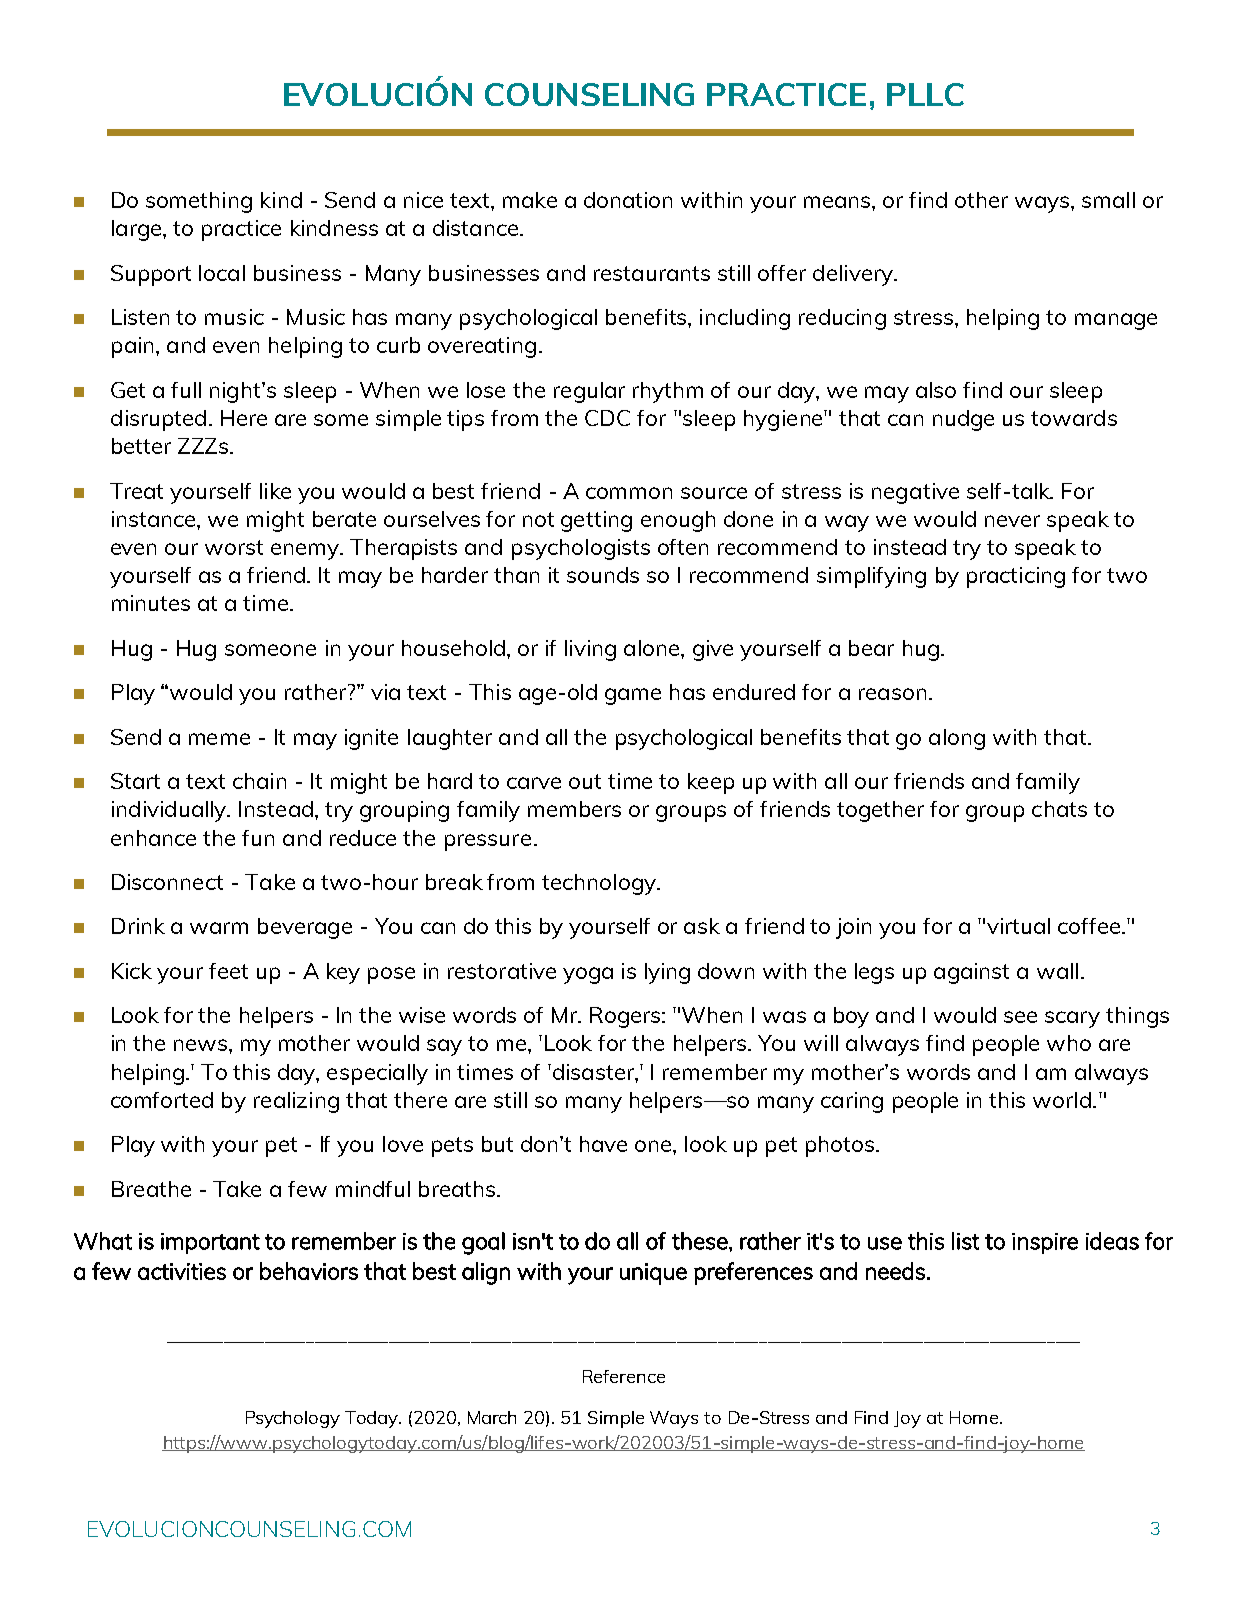  I want to click on yoga, so click(588, 975).
